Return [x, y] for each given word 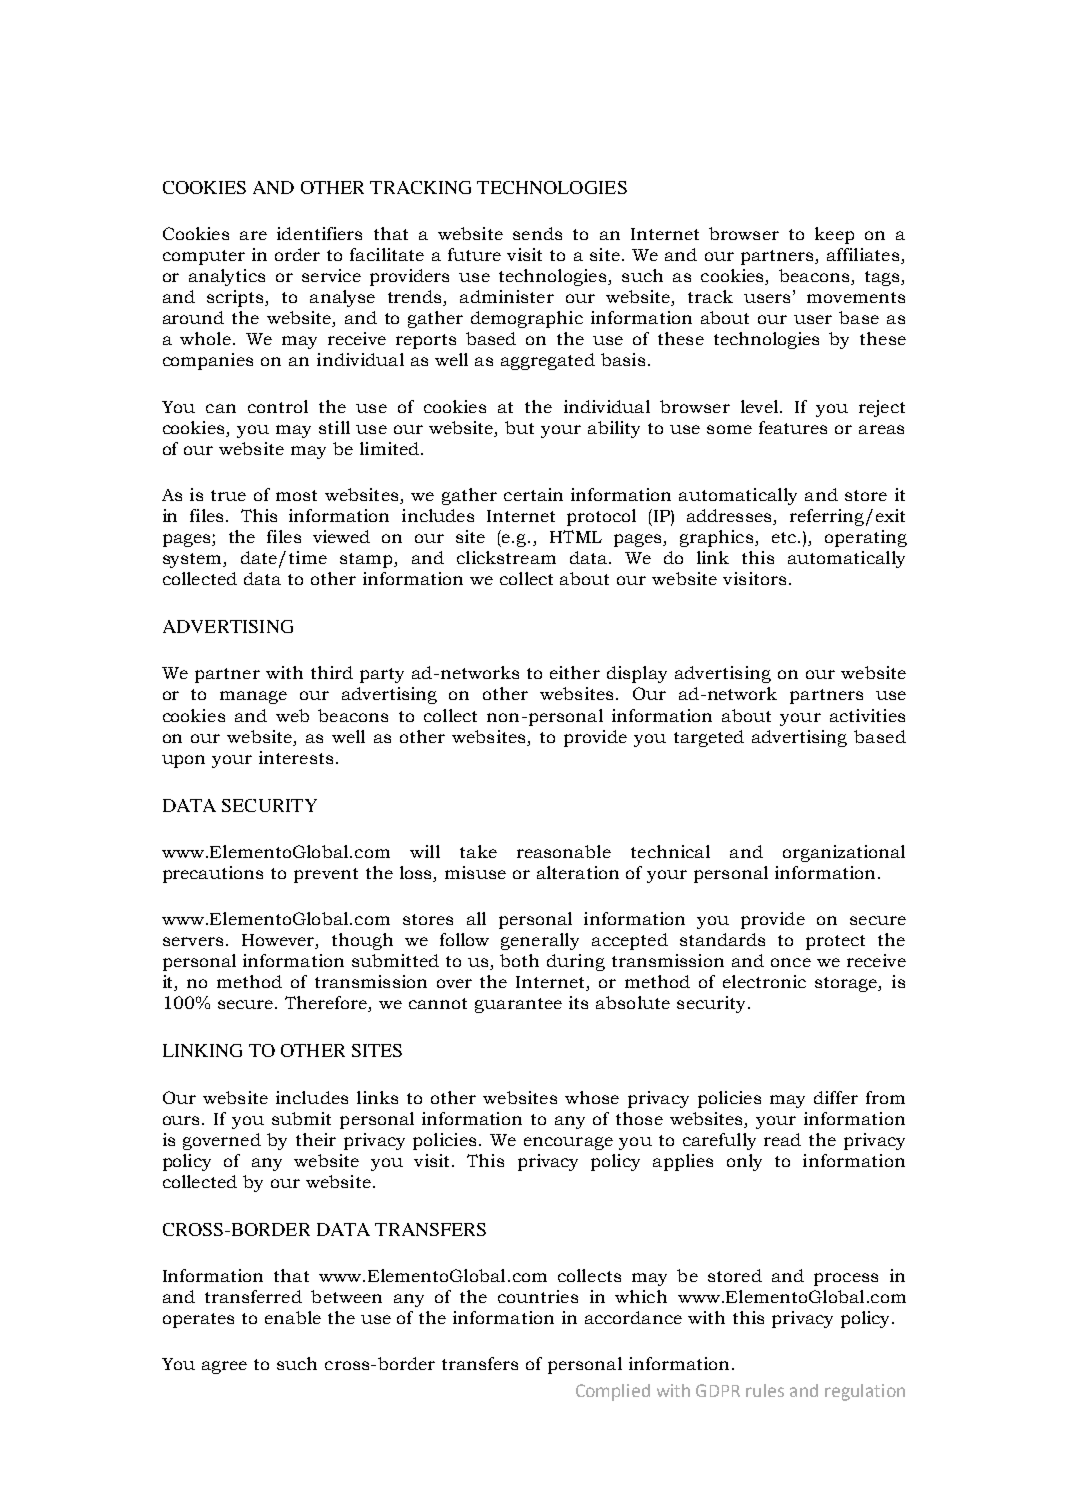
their [316, 1139]
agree [224, 1367]
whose [592, 1097]
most [296, 495]
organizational [844, 853]
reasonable [564, 851]
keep [834, 235]
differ [836, 1097]
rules [765, 1390]
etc [784, 537]
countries [538, 1296]
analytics [227, 277]
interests [296, 757]
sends [537, 233]
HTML [576, 536]
